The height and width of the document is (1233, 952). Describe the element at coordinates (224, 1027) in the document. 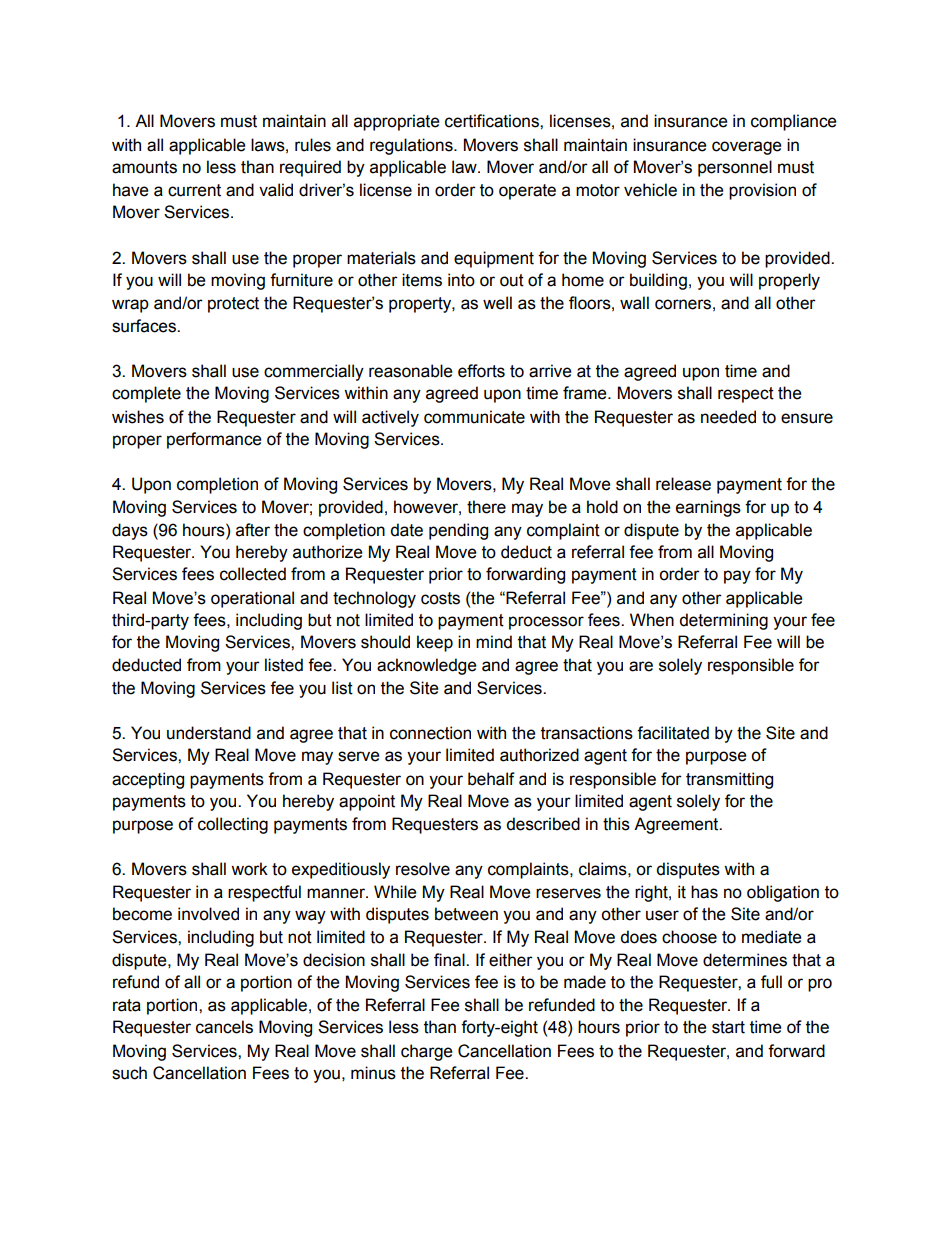

I see `cancels` at that location.
